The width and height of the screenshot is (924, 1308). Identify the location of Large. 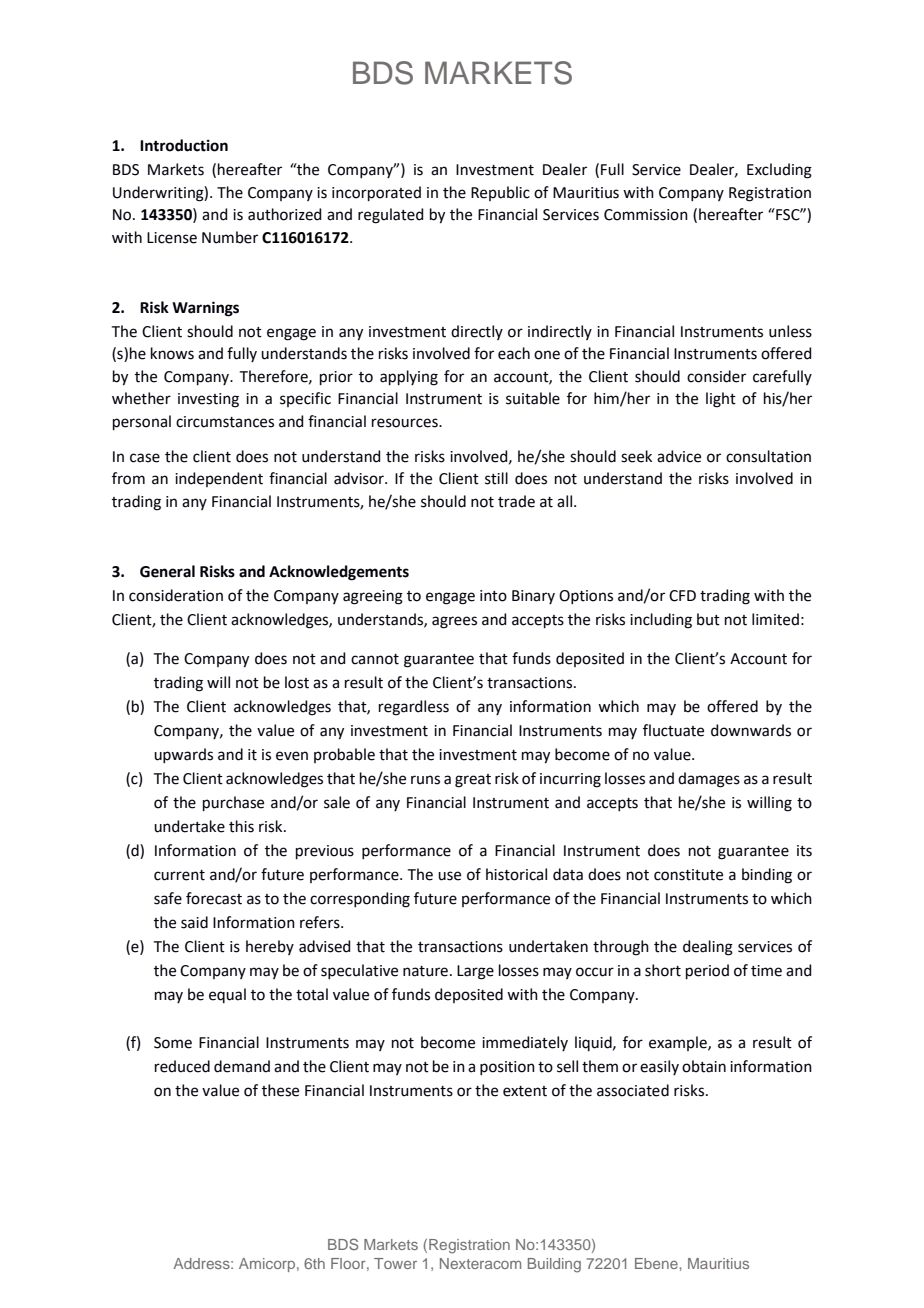
(475, 972).
